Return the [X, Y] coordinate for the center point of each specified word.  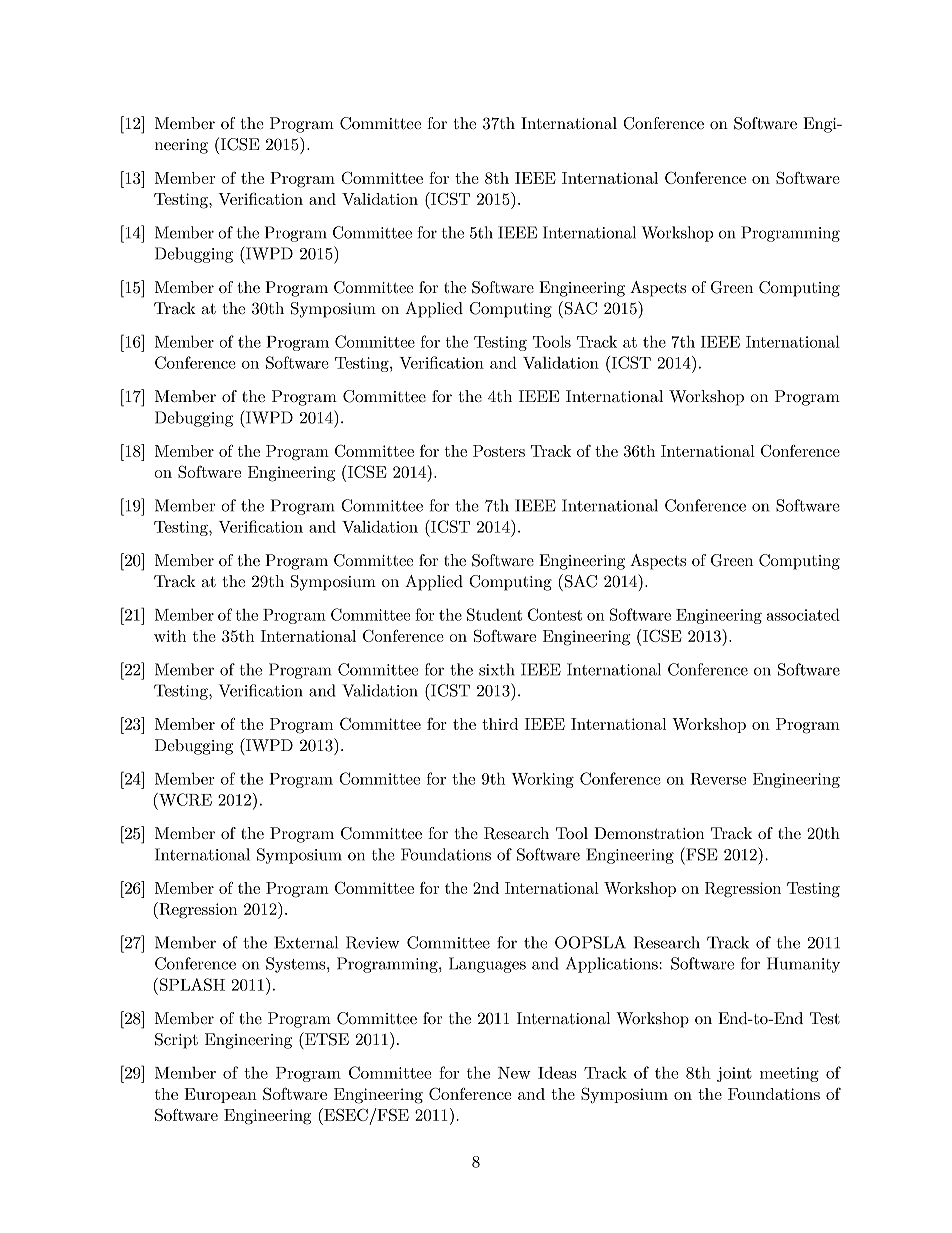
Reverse [718, 779]
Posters [499, 451]
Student [494, 614]
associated [803, 614]
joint [734, 1074]
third [500, 724]
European [220, 1095]
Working [542, 780]
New [514, 1073]
